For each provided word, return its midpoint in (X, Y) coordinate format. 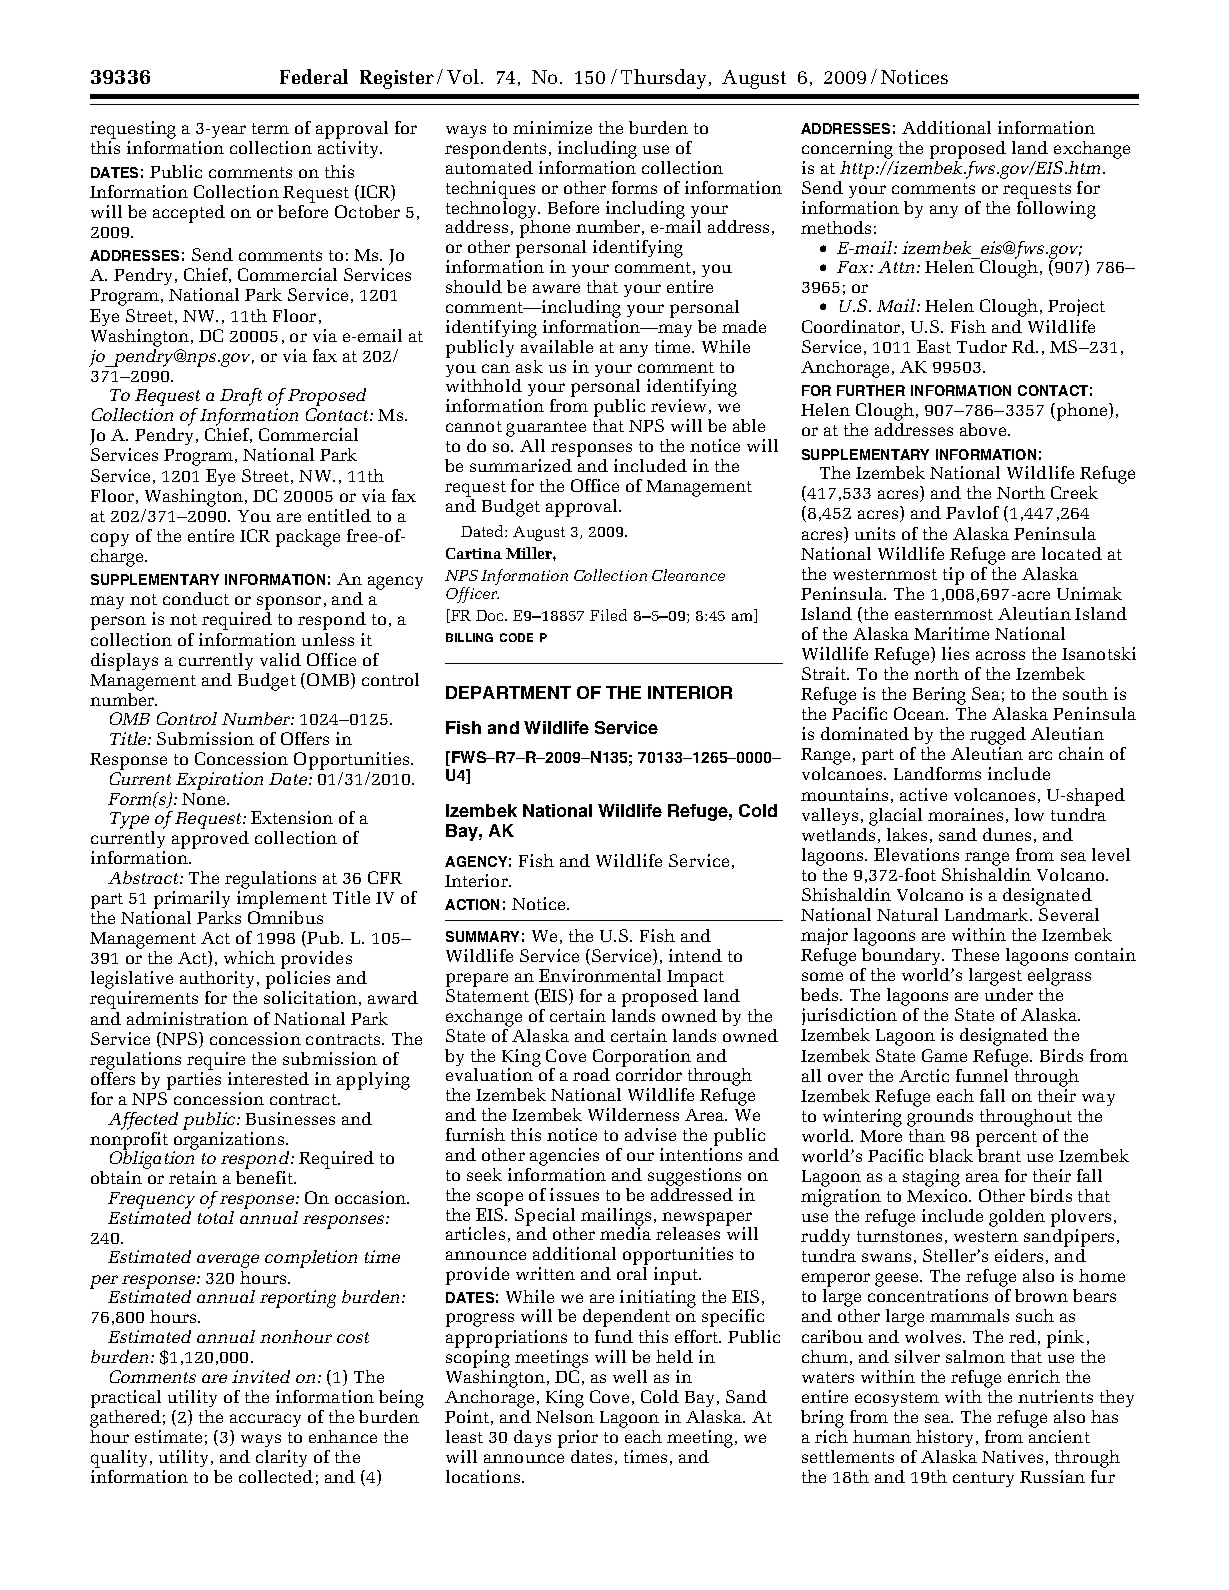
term (270, 128)
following (1056, 210)
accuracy (265, 1420)
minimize (552, 127)
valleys (830, 816)
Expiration (219, 781)
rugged (997, 737)
